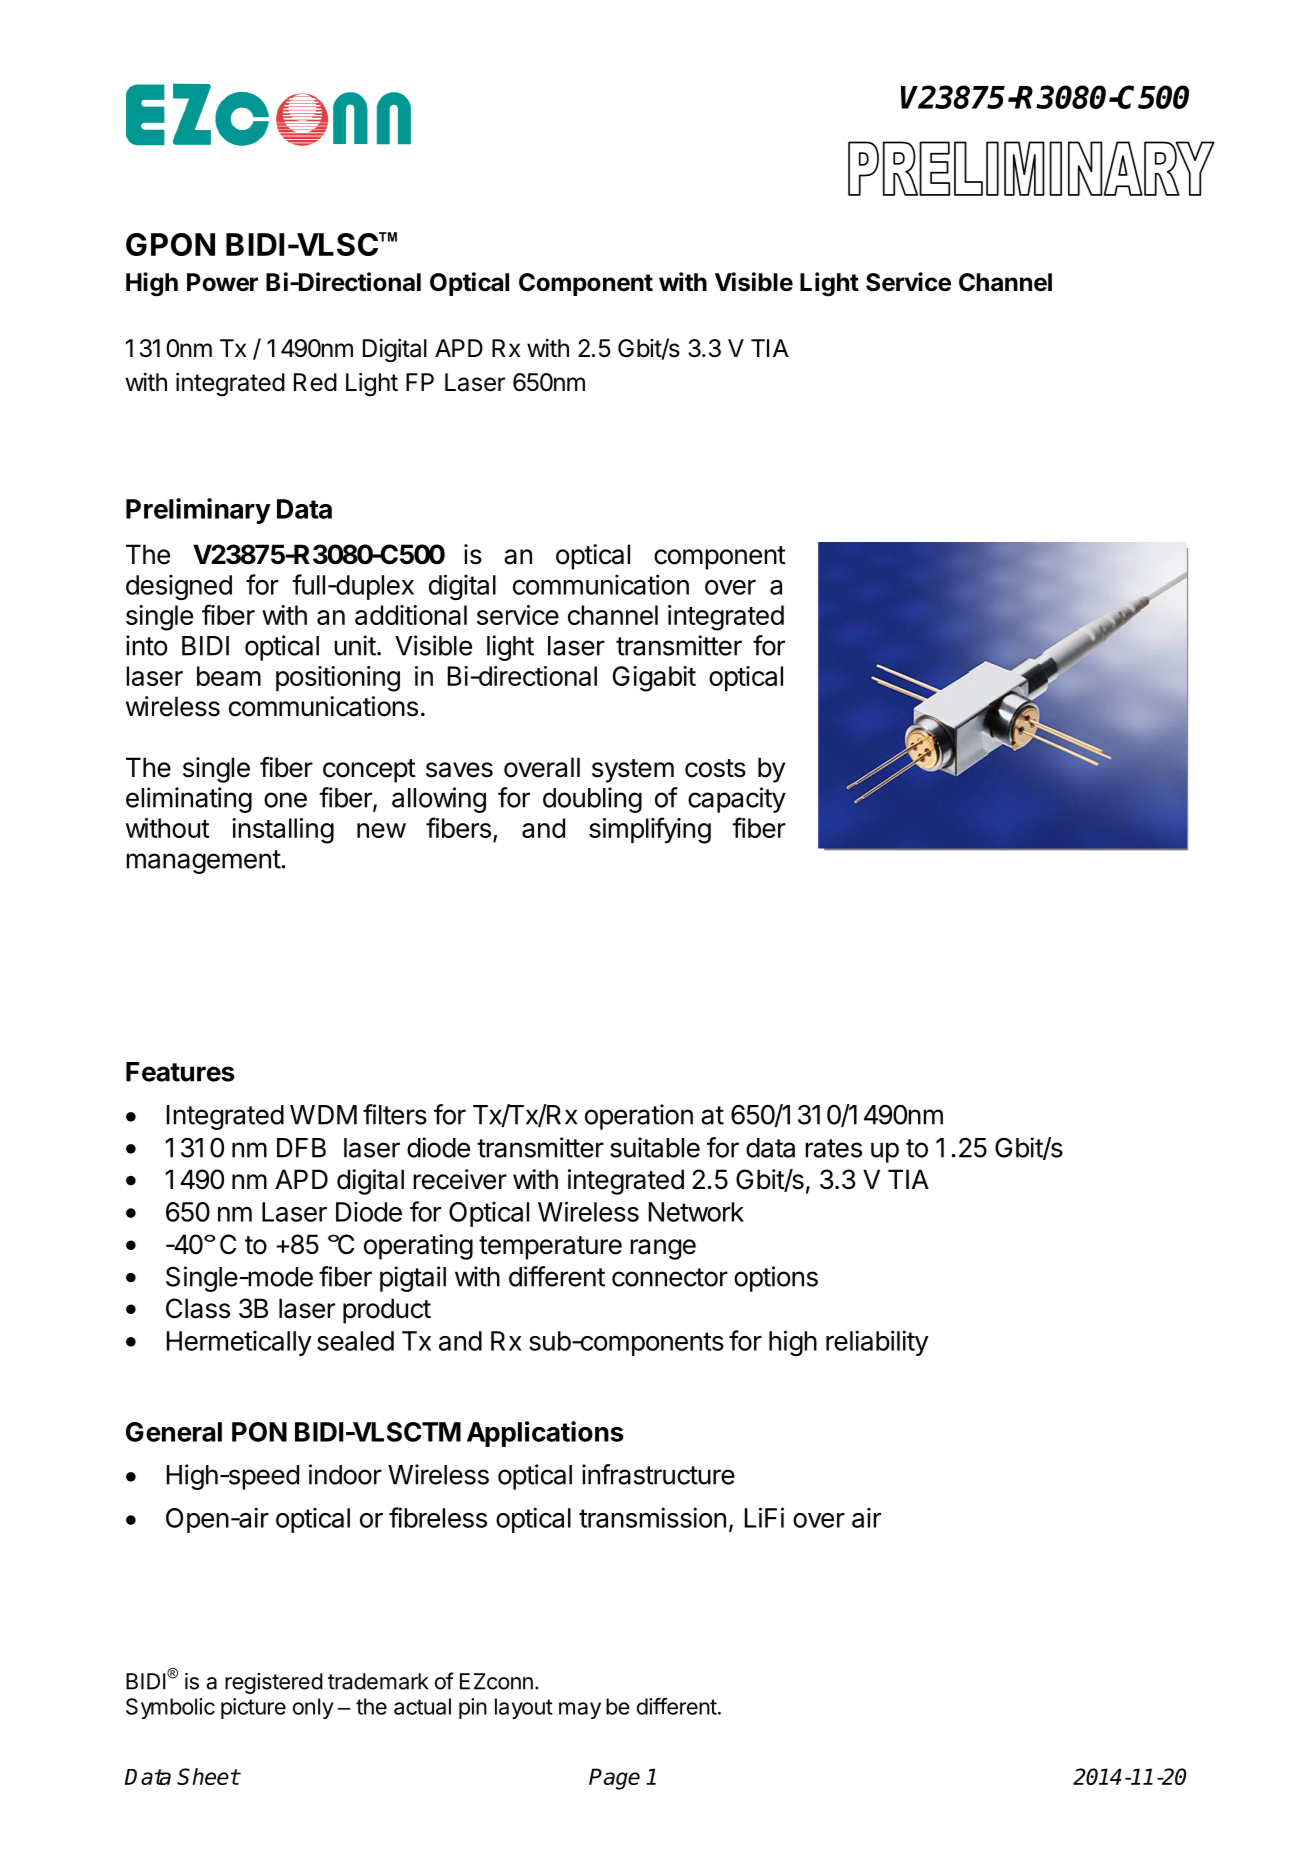  I want to click on additional, so click(411, 615).
